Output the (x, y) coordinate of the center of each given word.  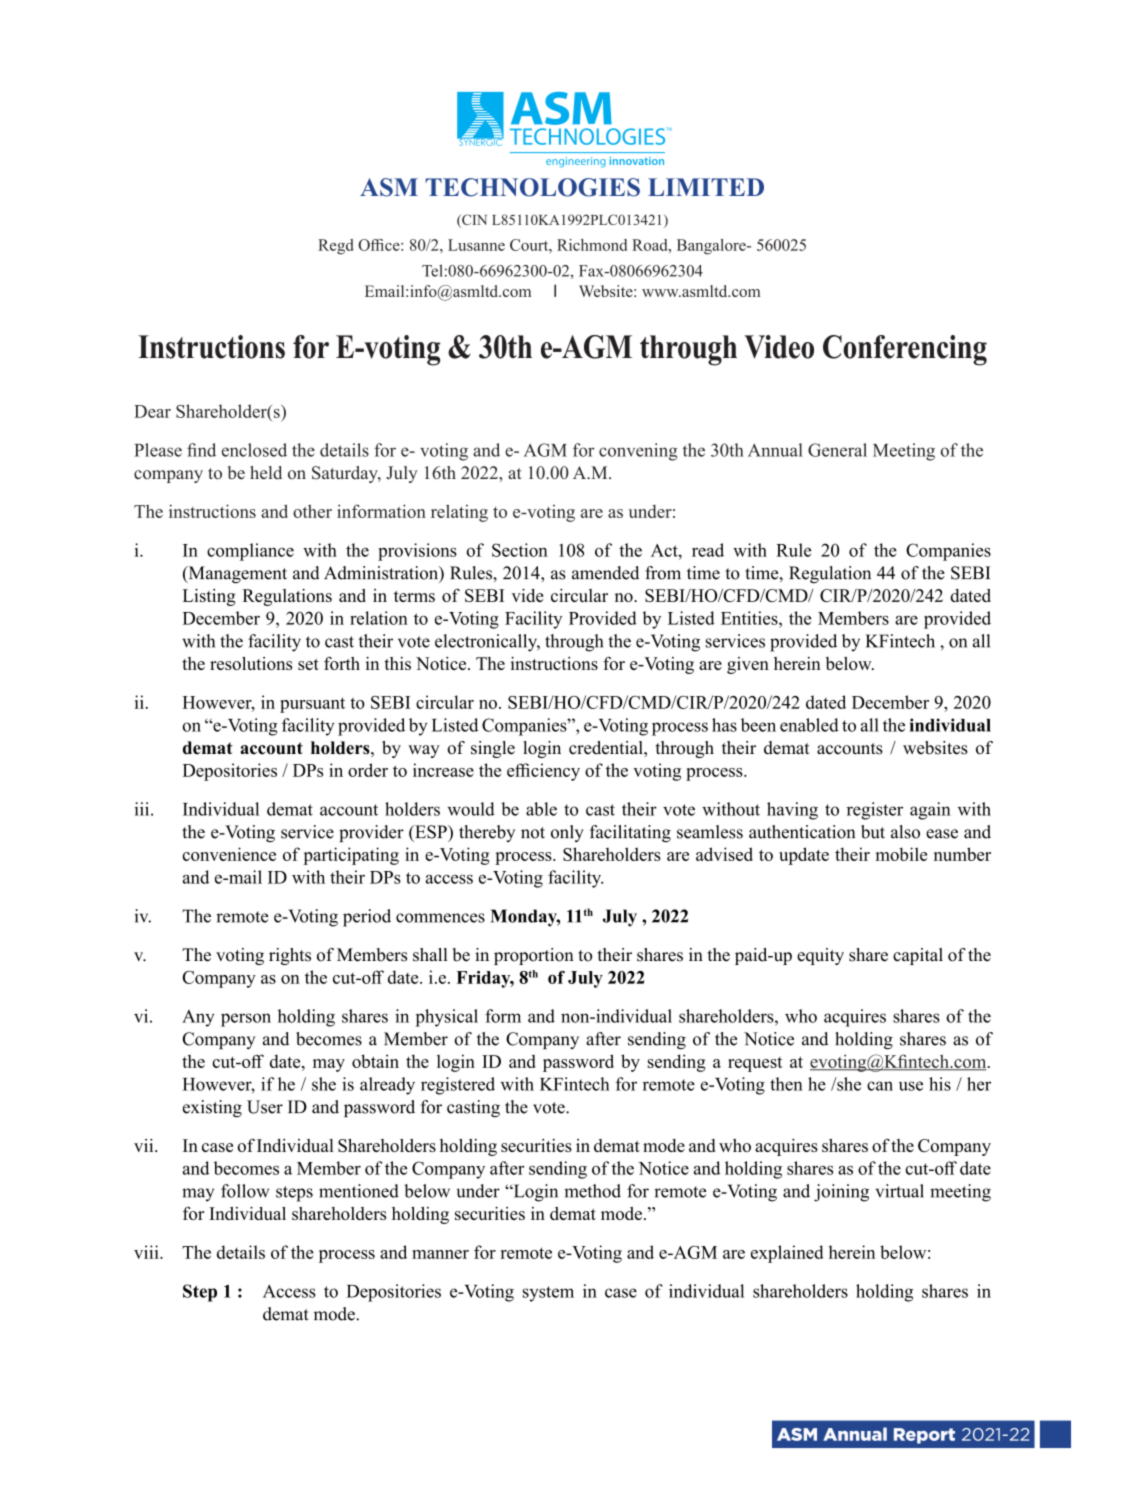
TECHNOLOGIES (532, 187)
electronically (487, 643)
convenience (229, 854)
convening (638, 452)
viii (147, 1252)
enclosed (254, 450)
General (837, 450)
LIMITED (706, 187)
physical (446, 1018)
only (567, 833)
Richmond (592, 245)
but (873, 832)
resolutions (251, 663)
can (880, 1086)
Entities (750, 618)
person (246, 1020)
